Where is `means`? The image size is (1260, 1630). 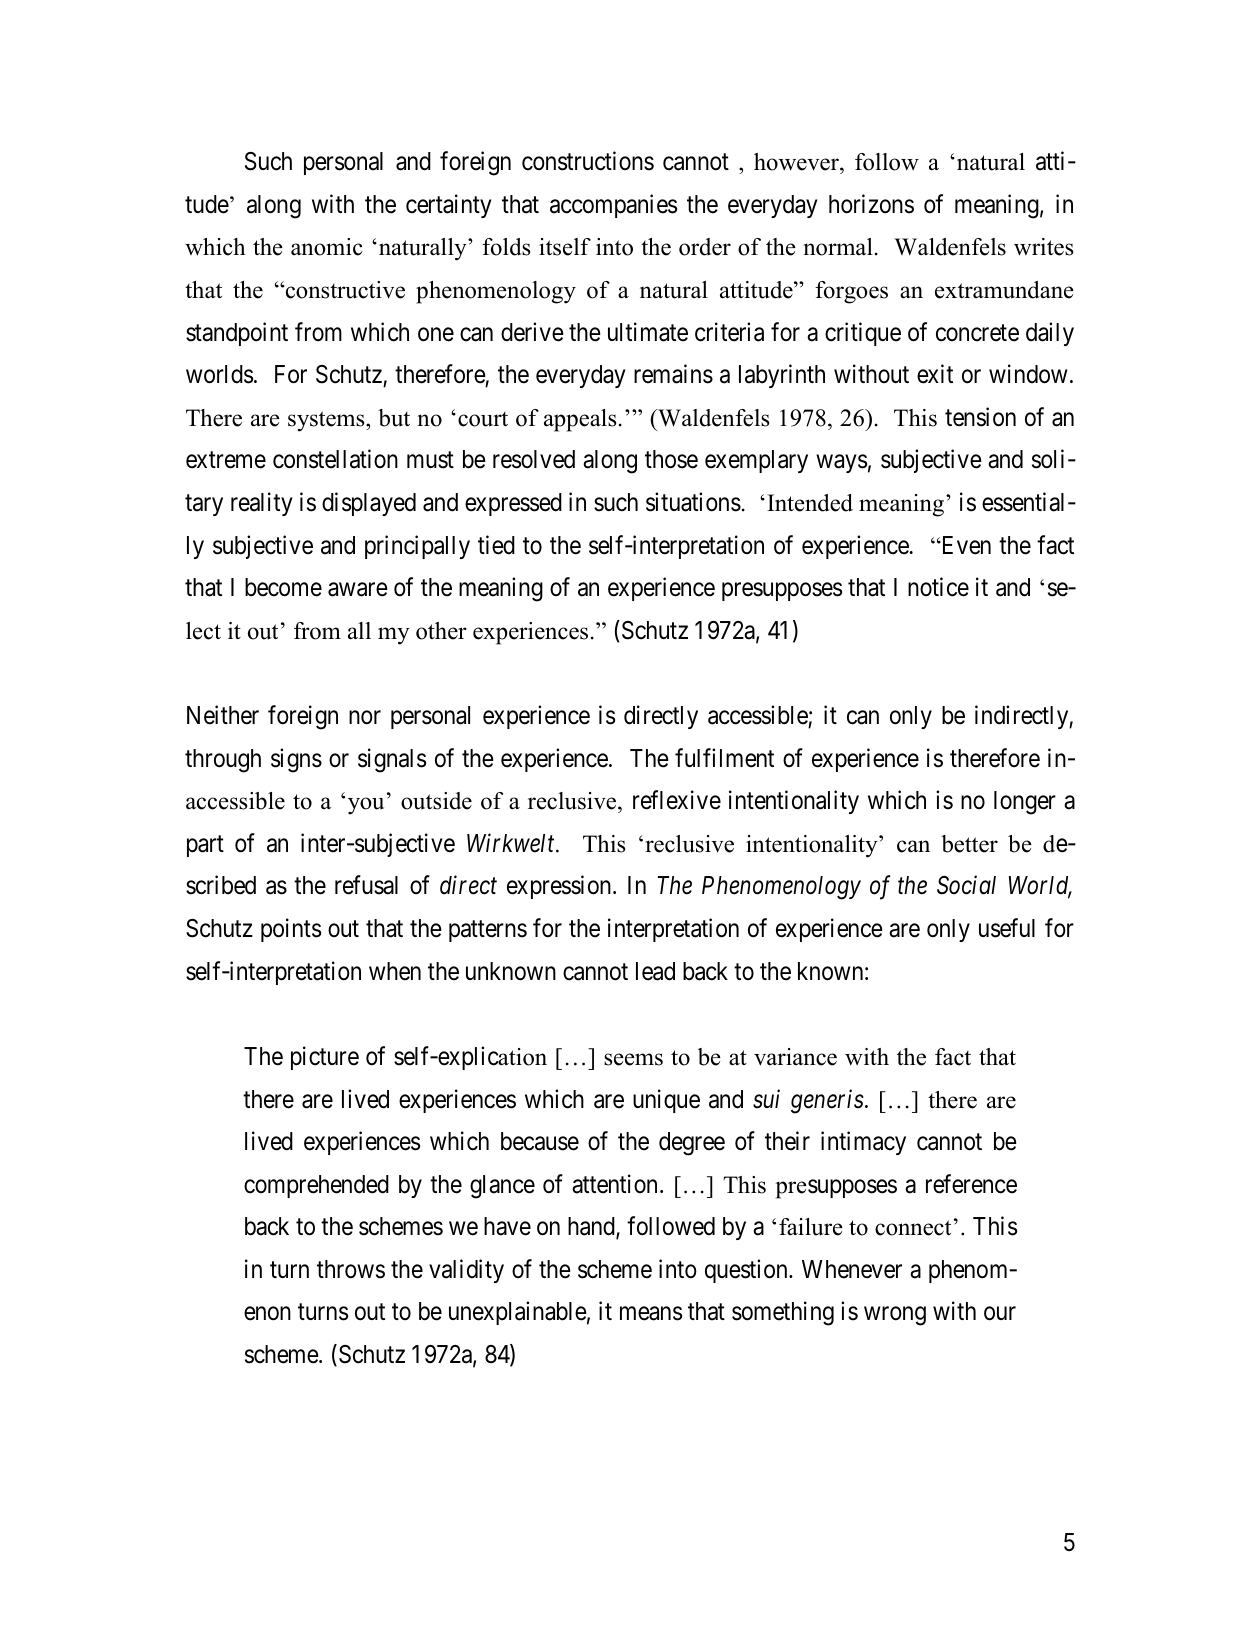 means is located at coordinates (651, 1314).
